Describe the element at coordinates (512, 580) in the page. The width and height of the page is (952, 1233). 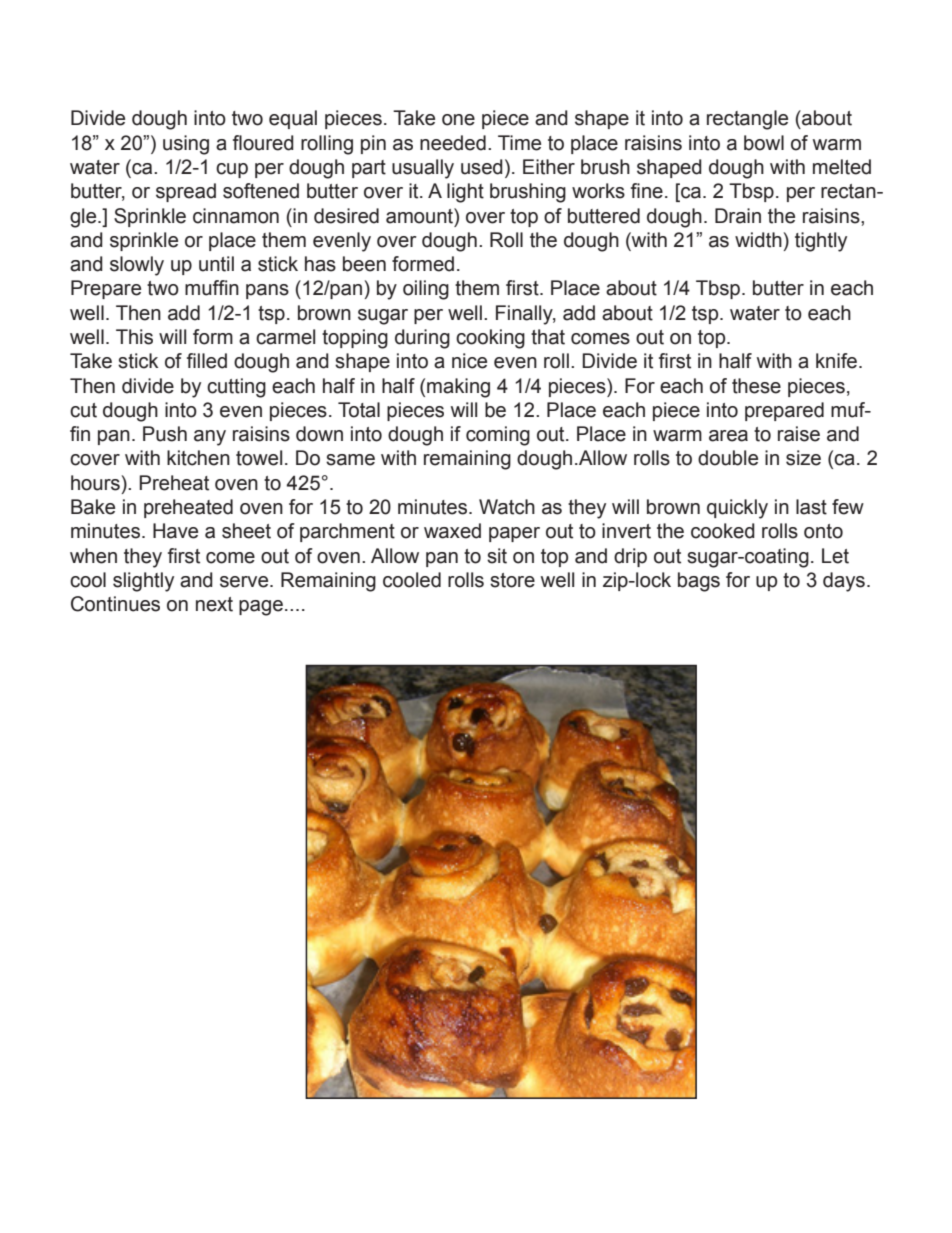
I see `store` at that location.
